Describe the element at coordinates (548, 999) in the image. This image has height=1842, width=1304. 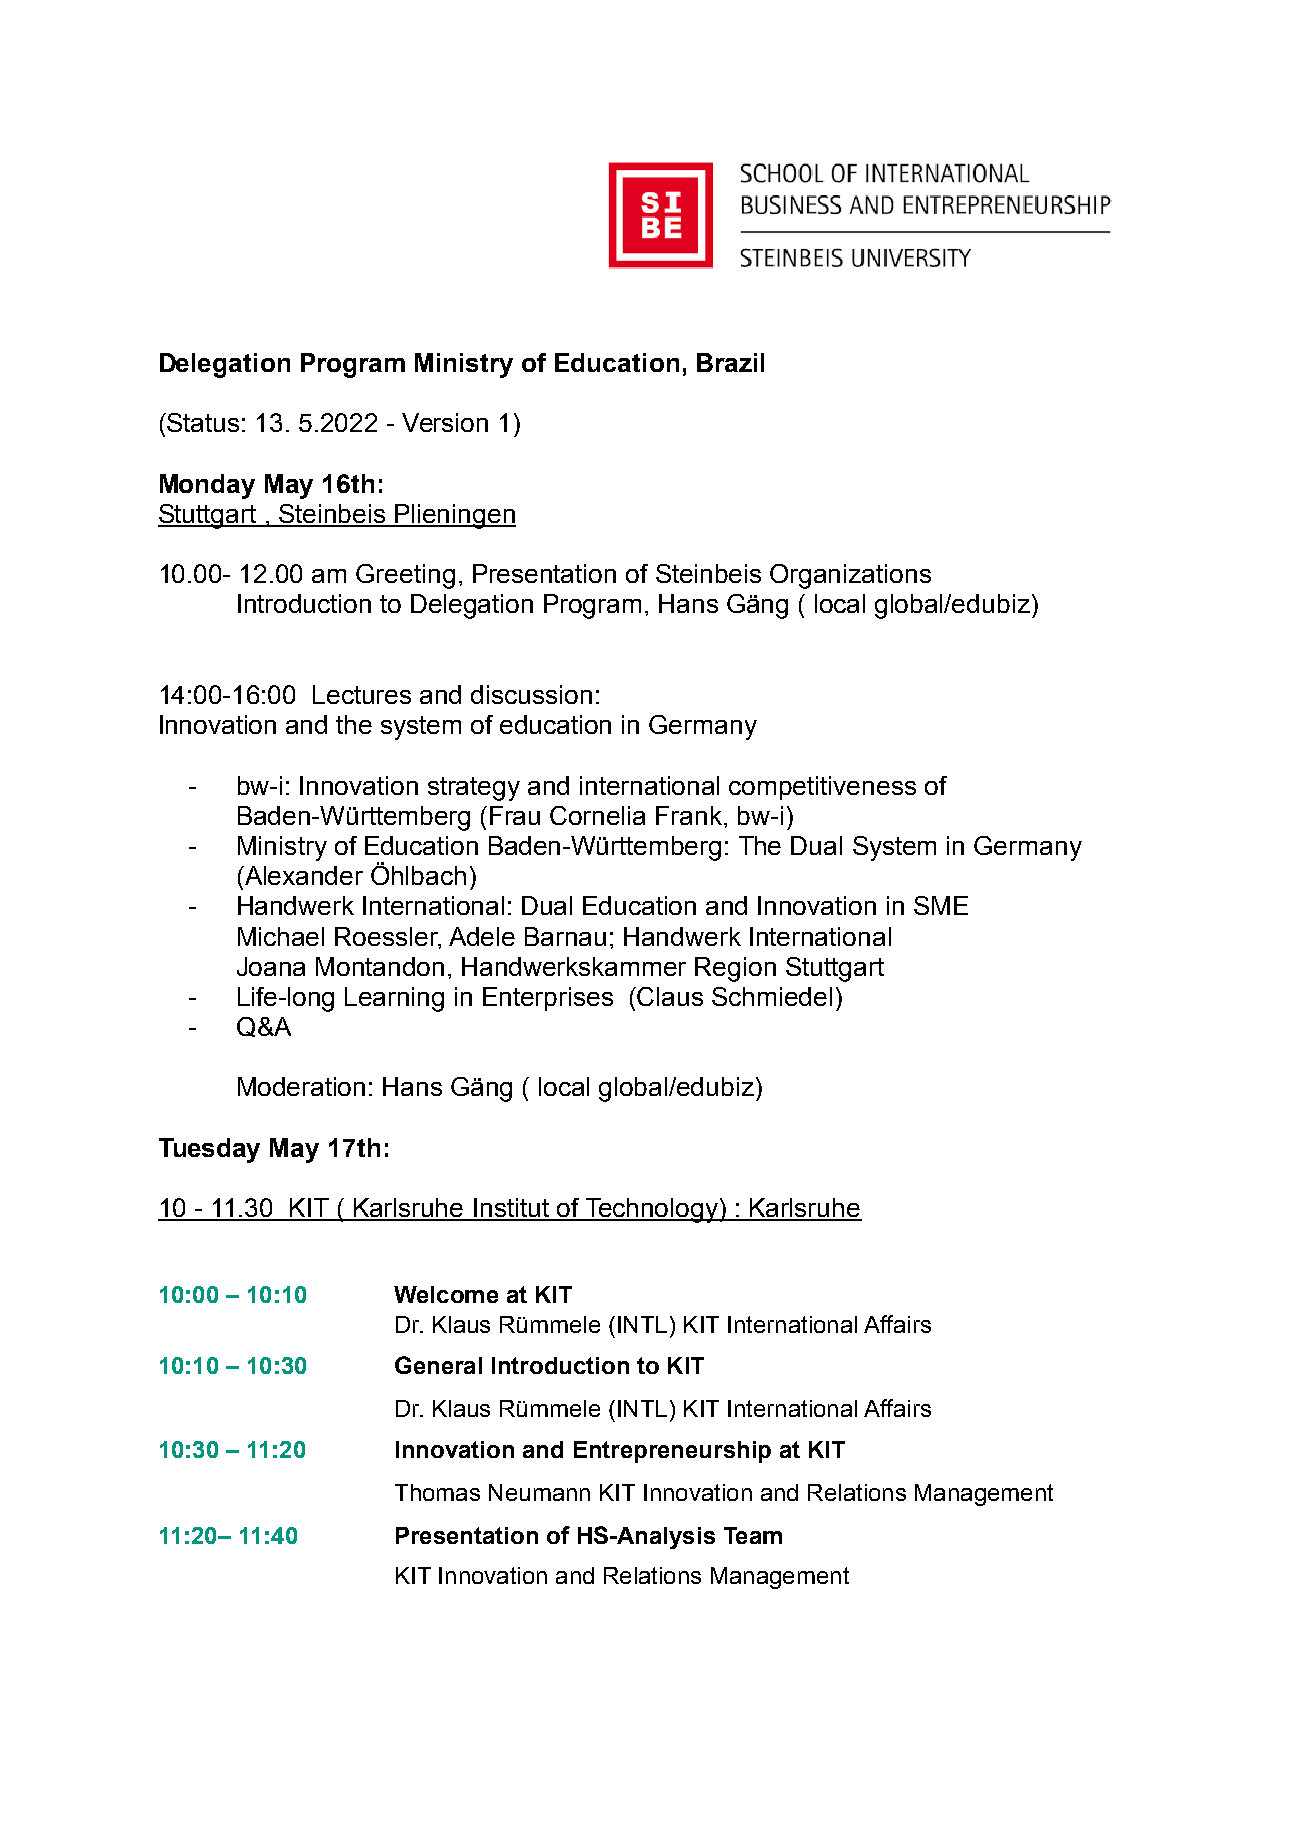
I see `Enterprises` at that location.
